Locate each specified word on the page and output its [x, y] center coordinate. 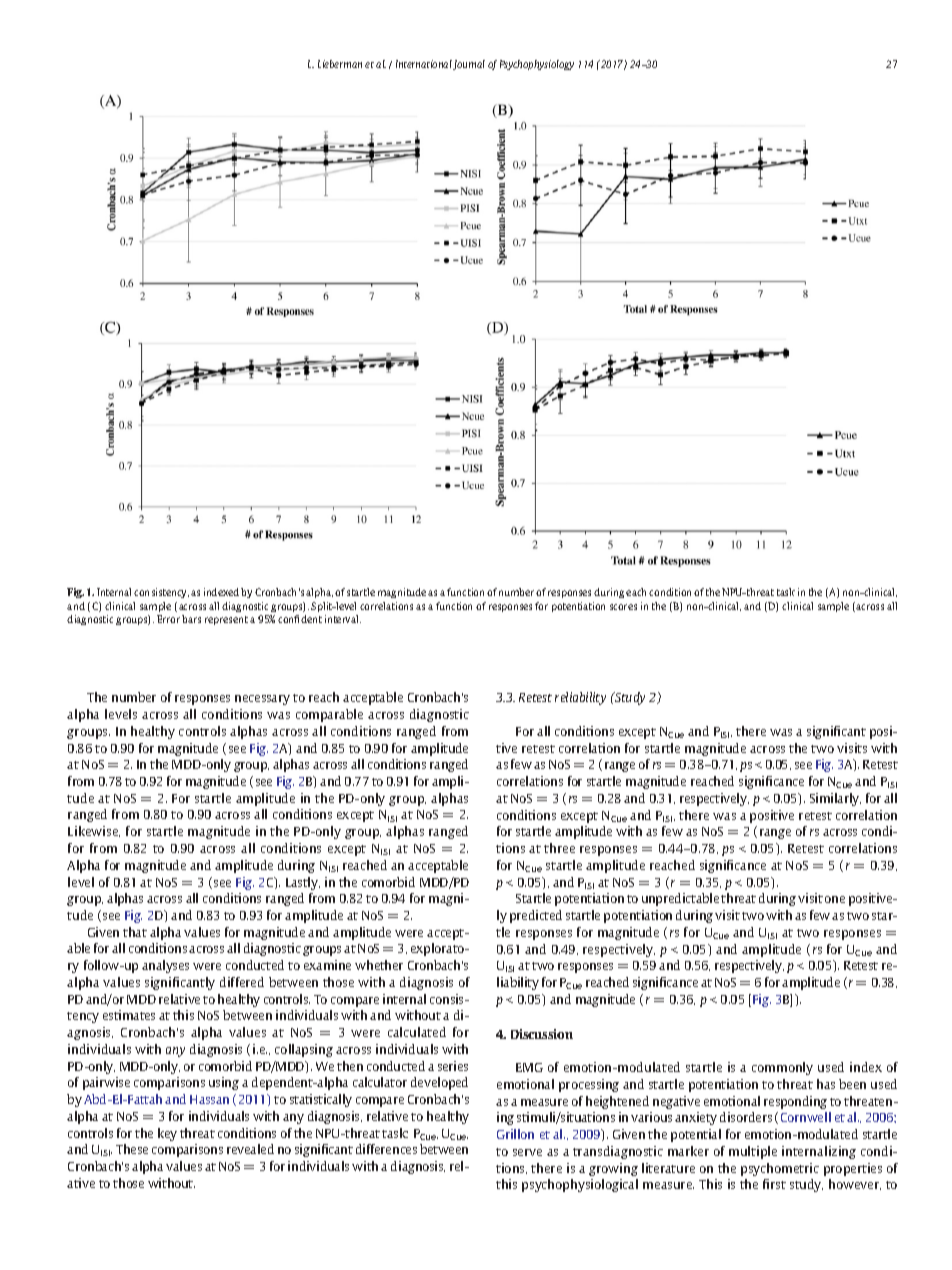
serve [527, 1152]
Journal [469, 65]
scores [623, 607]
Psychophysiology [537, 65]
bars [191, 619]
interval [343, 619]
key [167, 1134]
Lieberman [340, 64]
